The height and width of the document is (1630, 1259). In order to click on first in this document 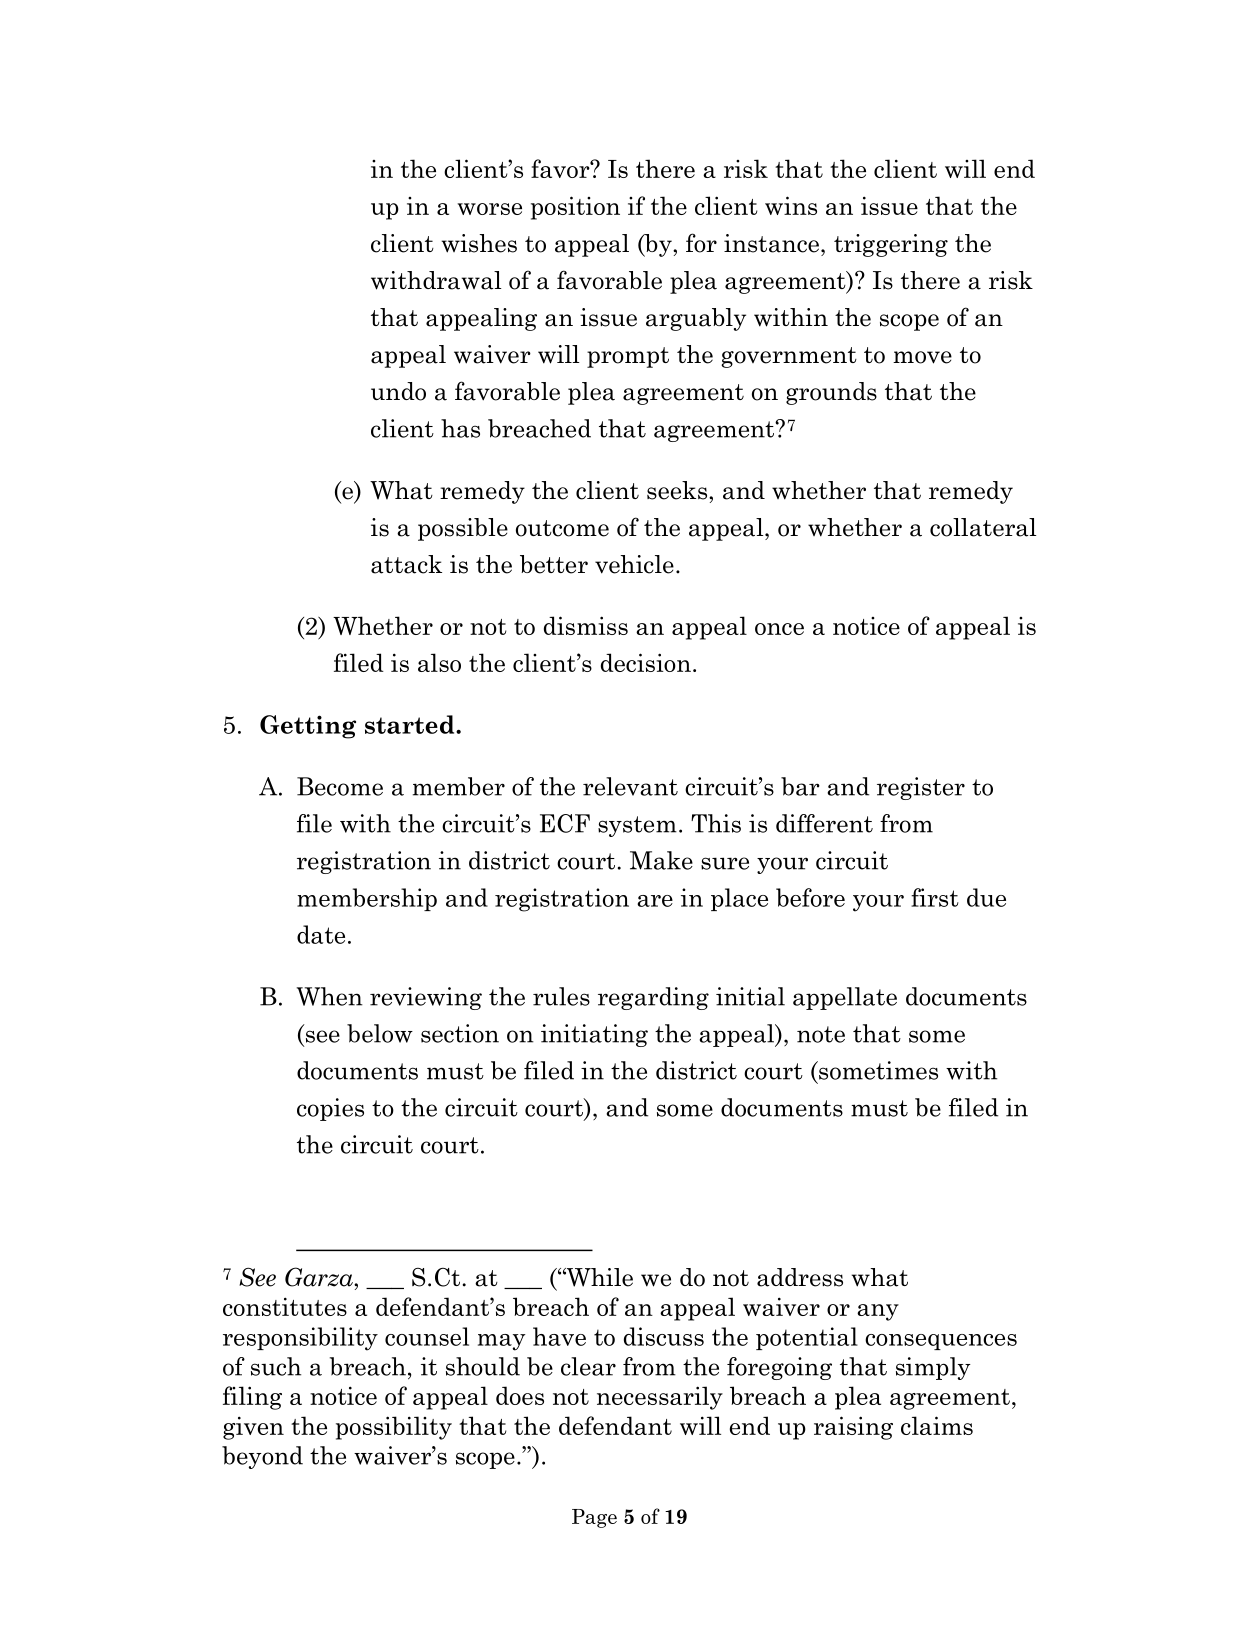, I will do `click(935, 897)`.
